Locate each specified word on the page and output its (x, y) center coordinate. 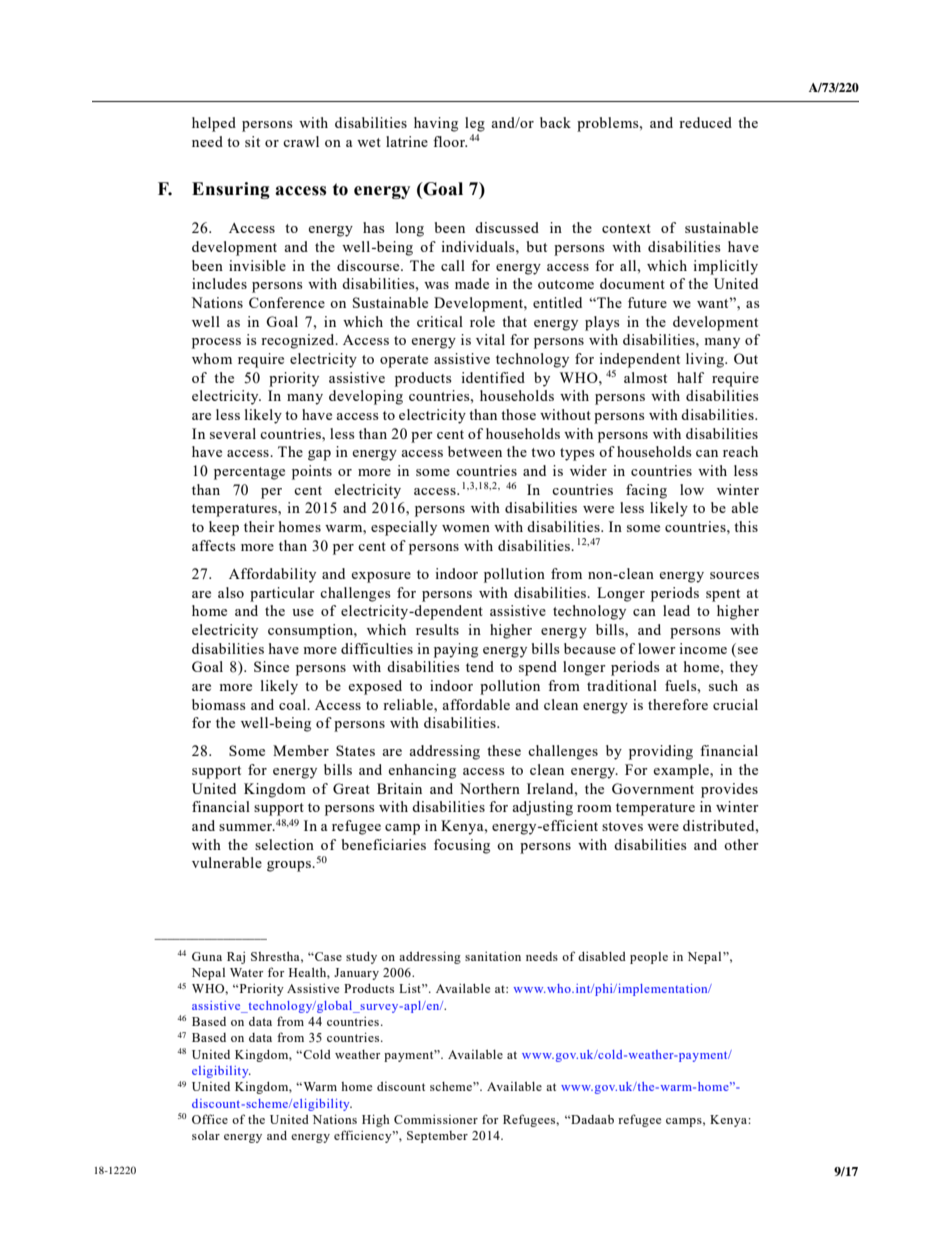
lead (676, 610)
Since (271, 666)
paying (456, 650)
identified (493, 377)
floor (450, 141)
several (233, 433)
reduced (705, 122)
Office (210, 1119)
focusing (462, 846)
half (690, 377)
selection (284, 844)
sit (252, 141)
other (741, 844)
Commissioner (436, 1119)
